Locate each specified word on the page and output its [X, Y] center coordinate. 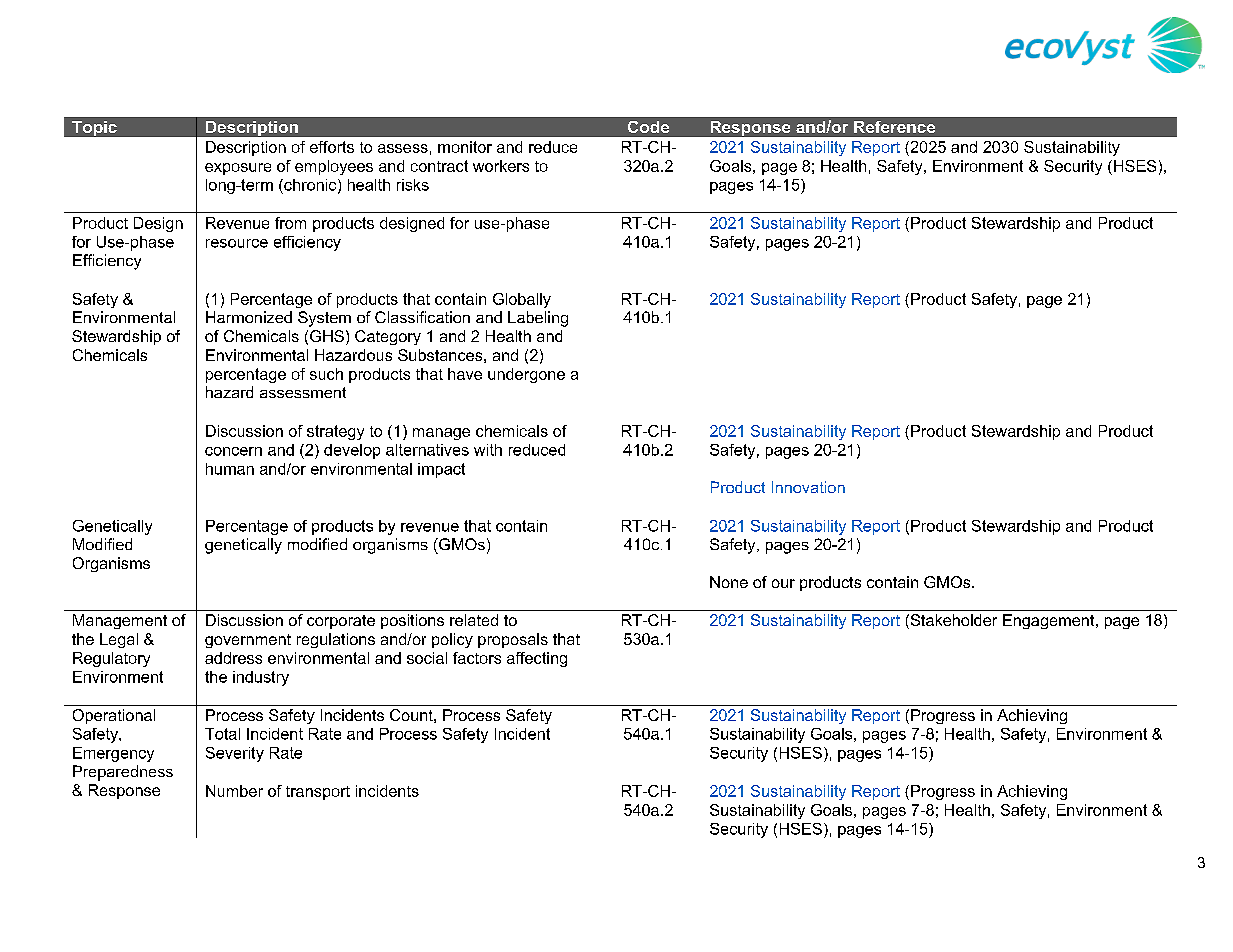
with [488, 450]
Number [234, 791]
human [230, 469]
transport [318, 793]
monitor [465, 147]
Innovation [808, 487]
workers [501, 166]
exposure [238, 169]
